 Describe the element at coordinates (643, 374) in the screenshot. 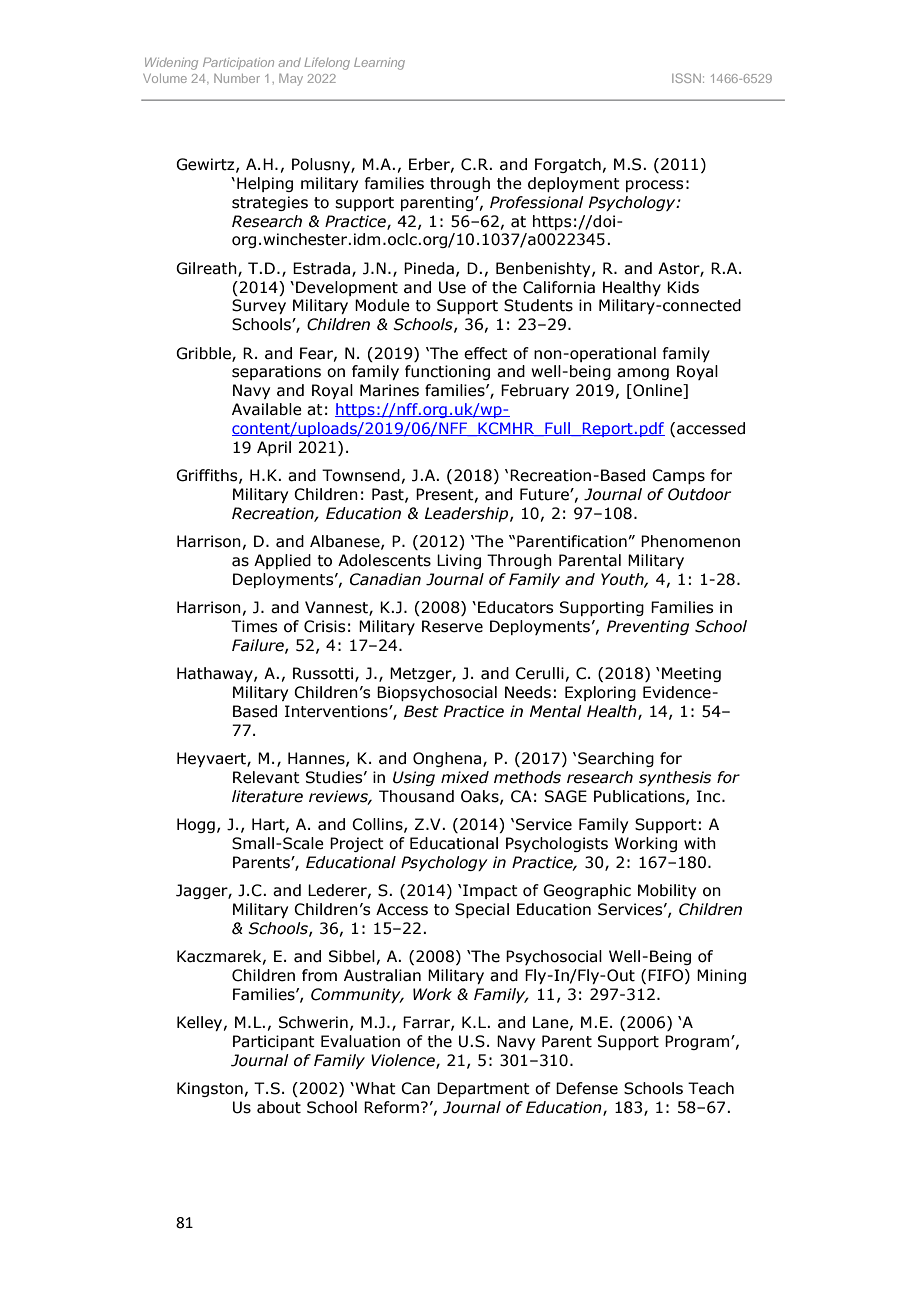

I see `among` at that location.
